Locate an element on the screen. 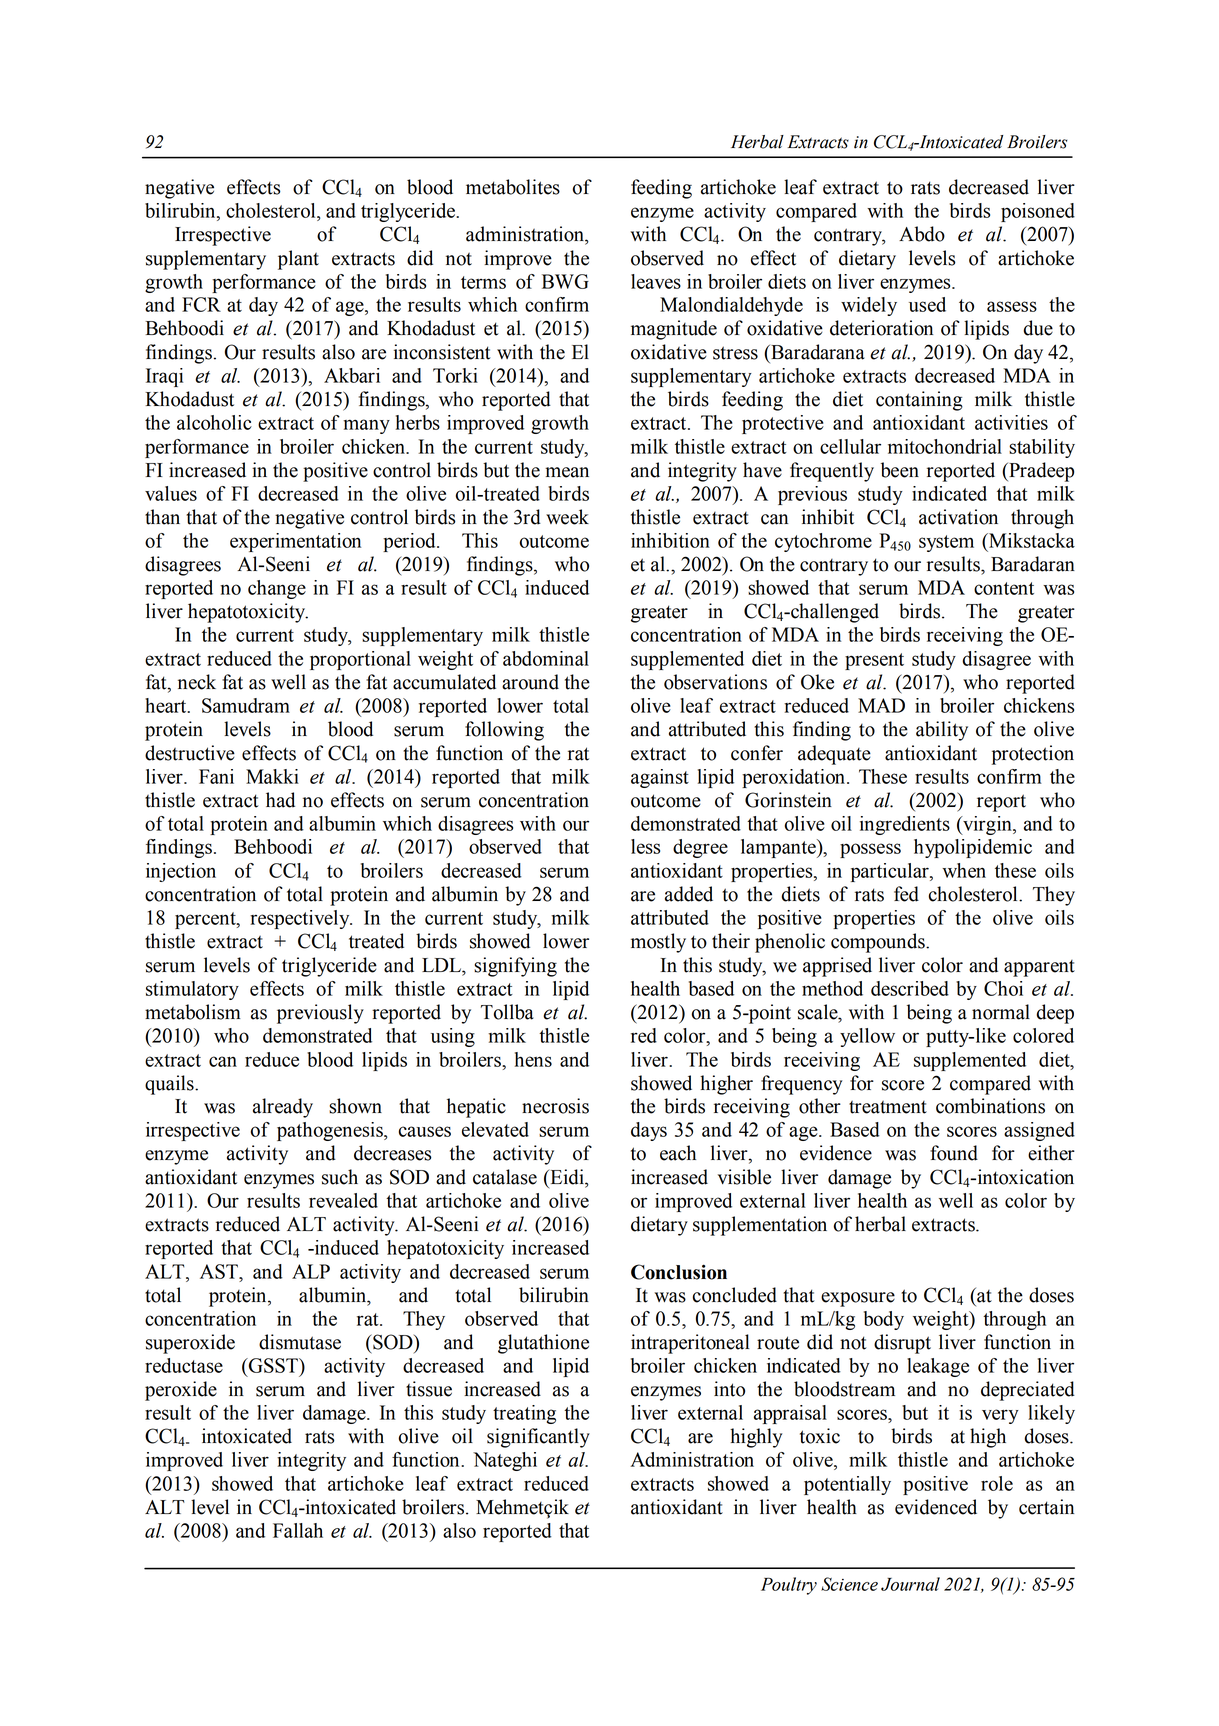 Image resolution: width=1219 pixels, height=1726 pixels. neck is located at coordinates (197, 682).
